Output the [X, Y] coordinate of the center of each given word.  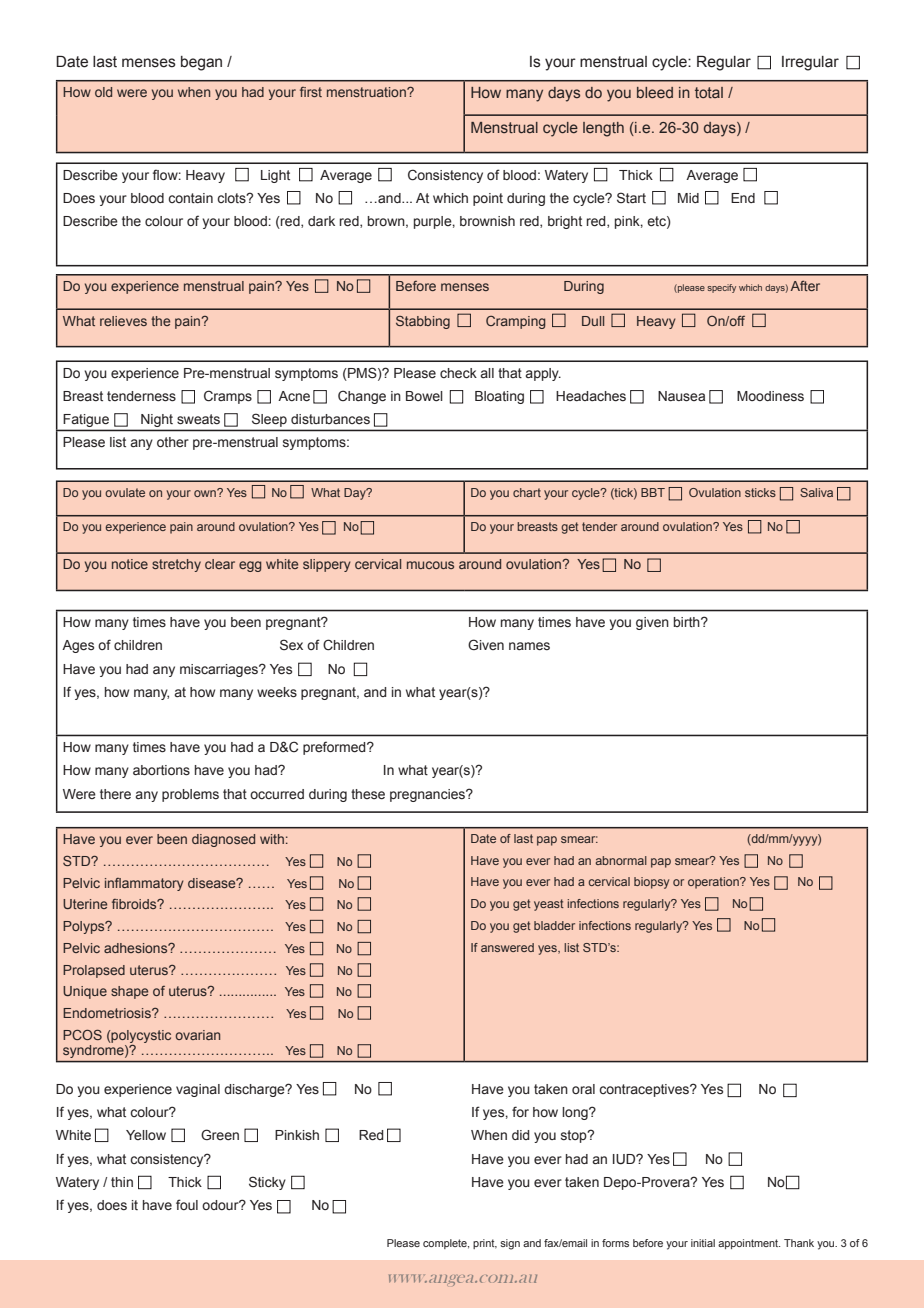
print [485, 1244]
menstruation [367, 92]
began [201, 63]
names [529, 646]
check [458, 373]
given [652, 623]
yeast [549, 905]
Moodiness [770, 396]
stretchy [176, 565]
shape [129, 992]
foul [187, 1204]
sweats [198, 419]
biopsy [651, 883]
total [709, 92]
